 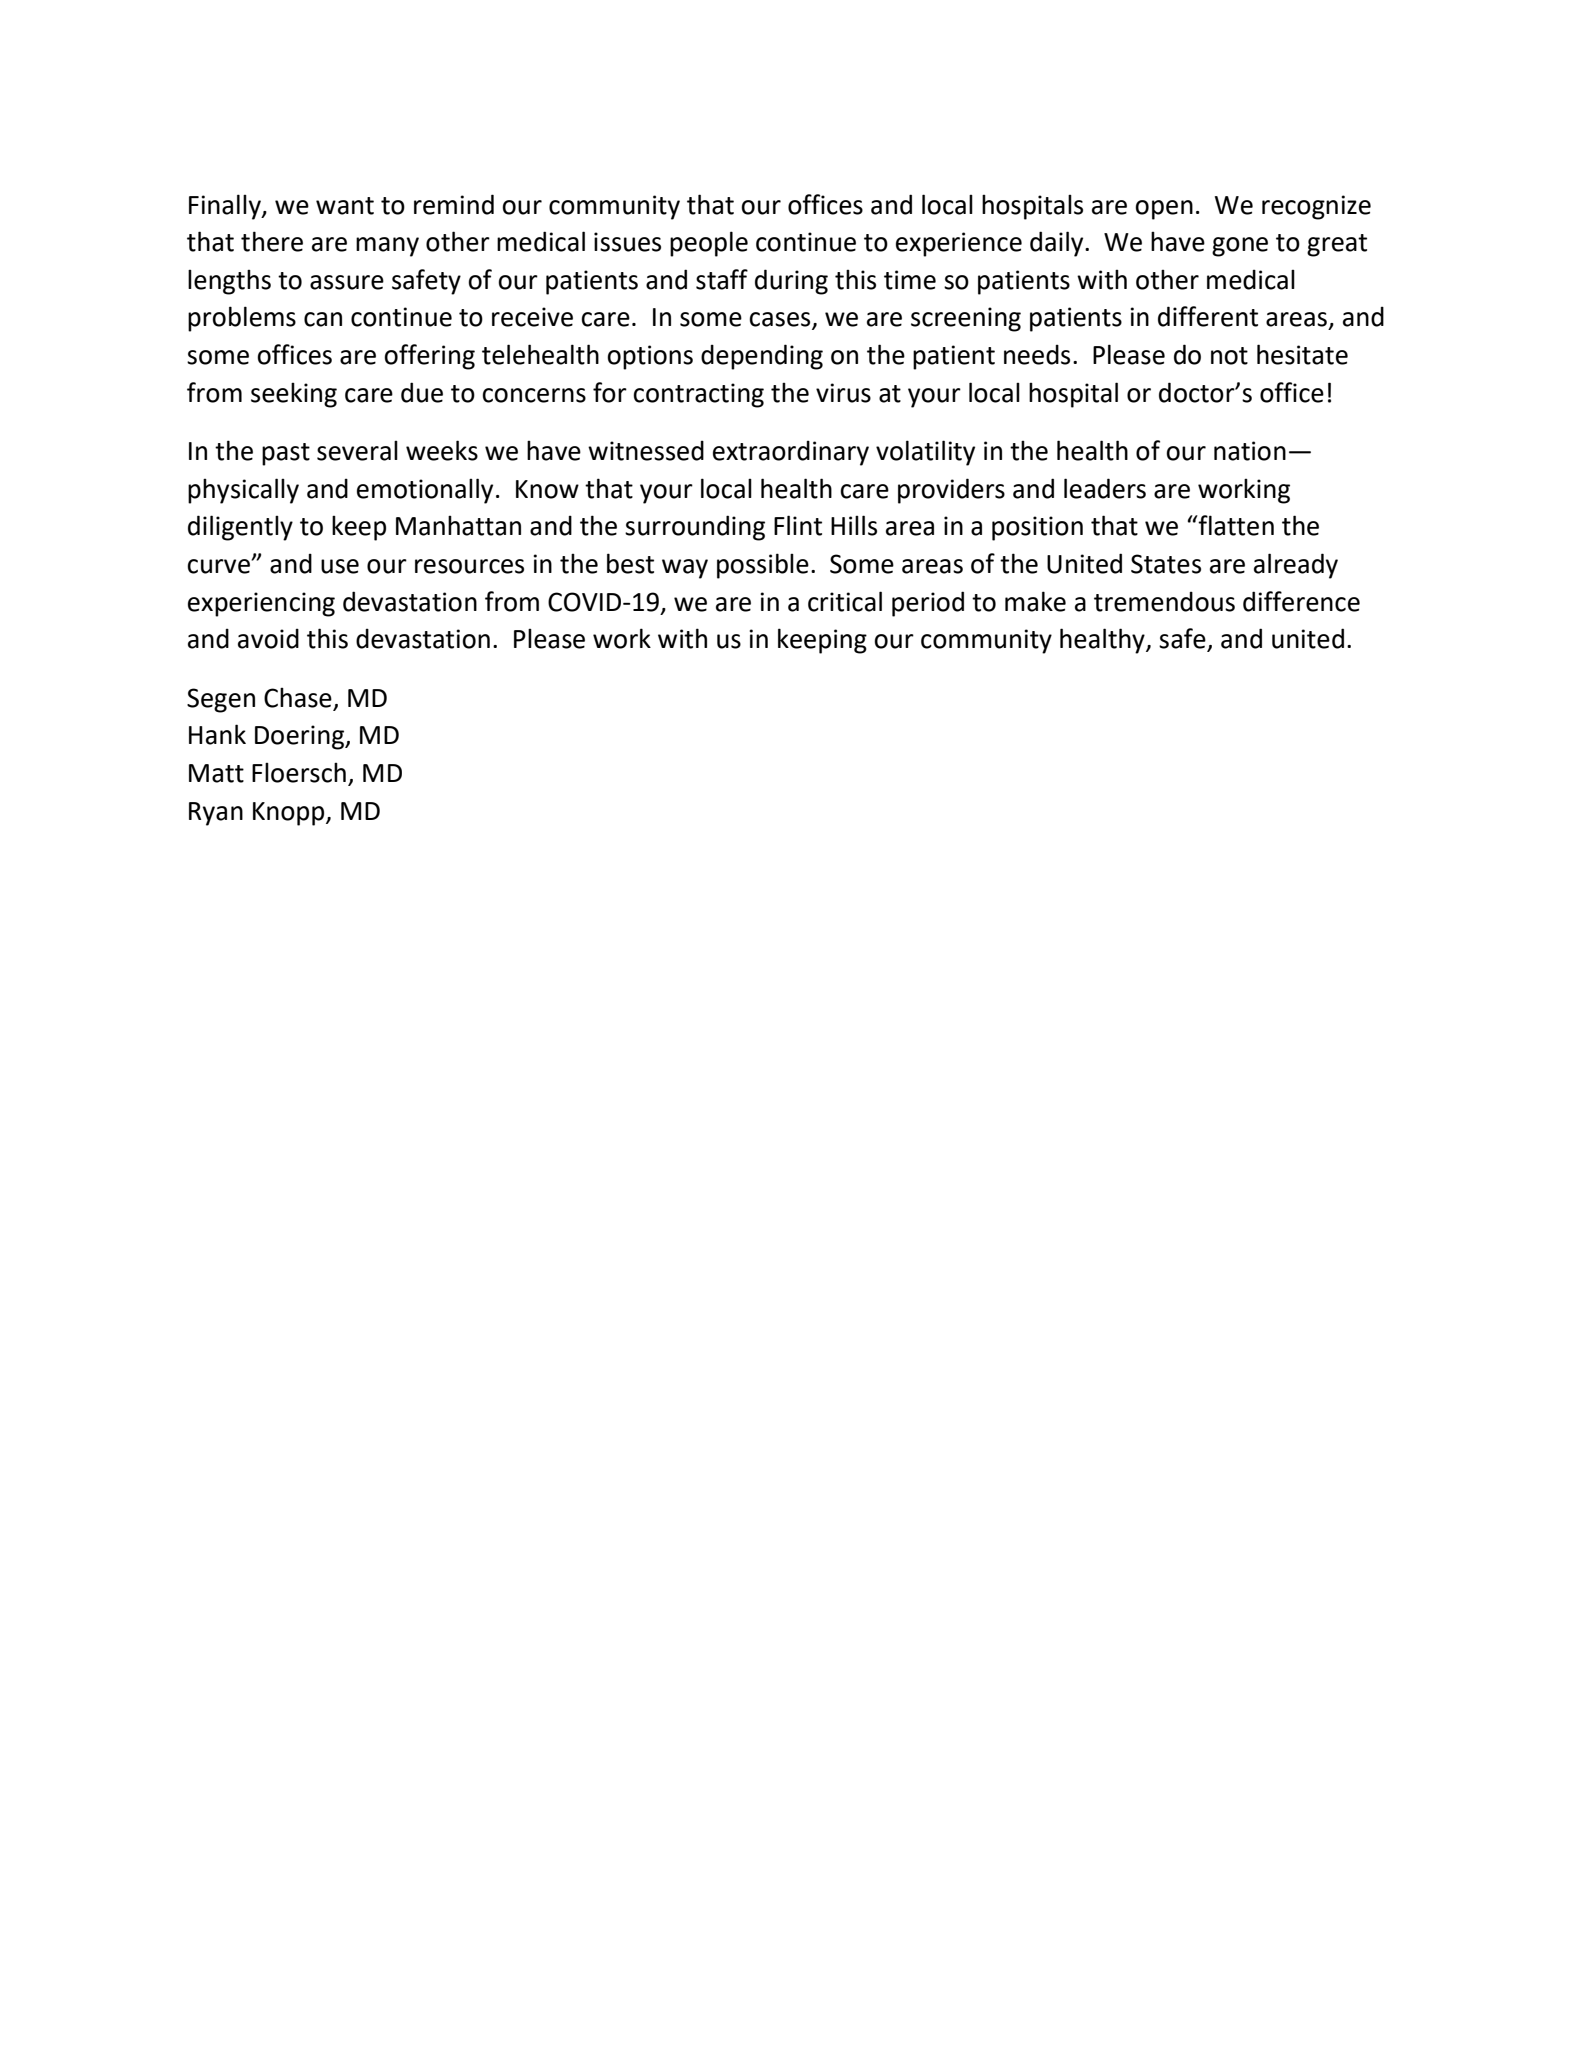 What do you see at coordinates (216, 773) in the page?
I see `Matt` at bounding box center [216, 773].
